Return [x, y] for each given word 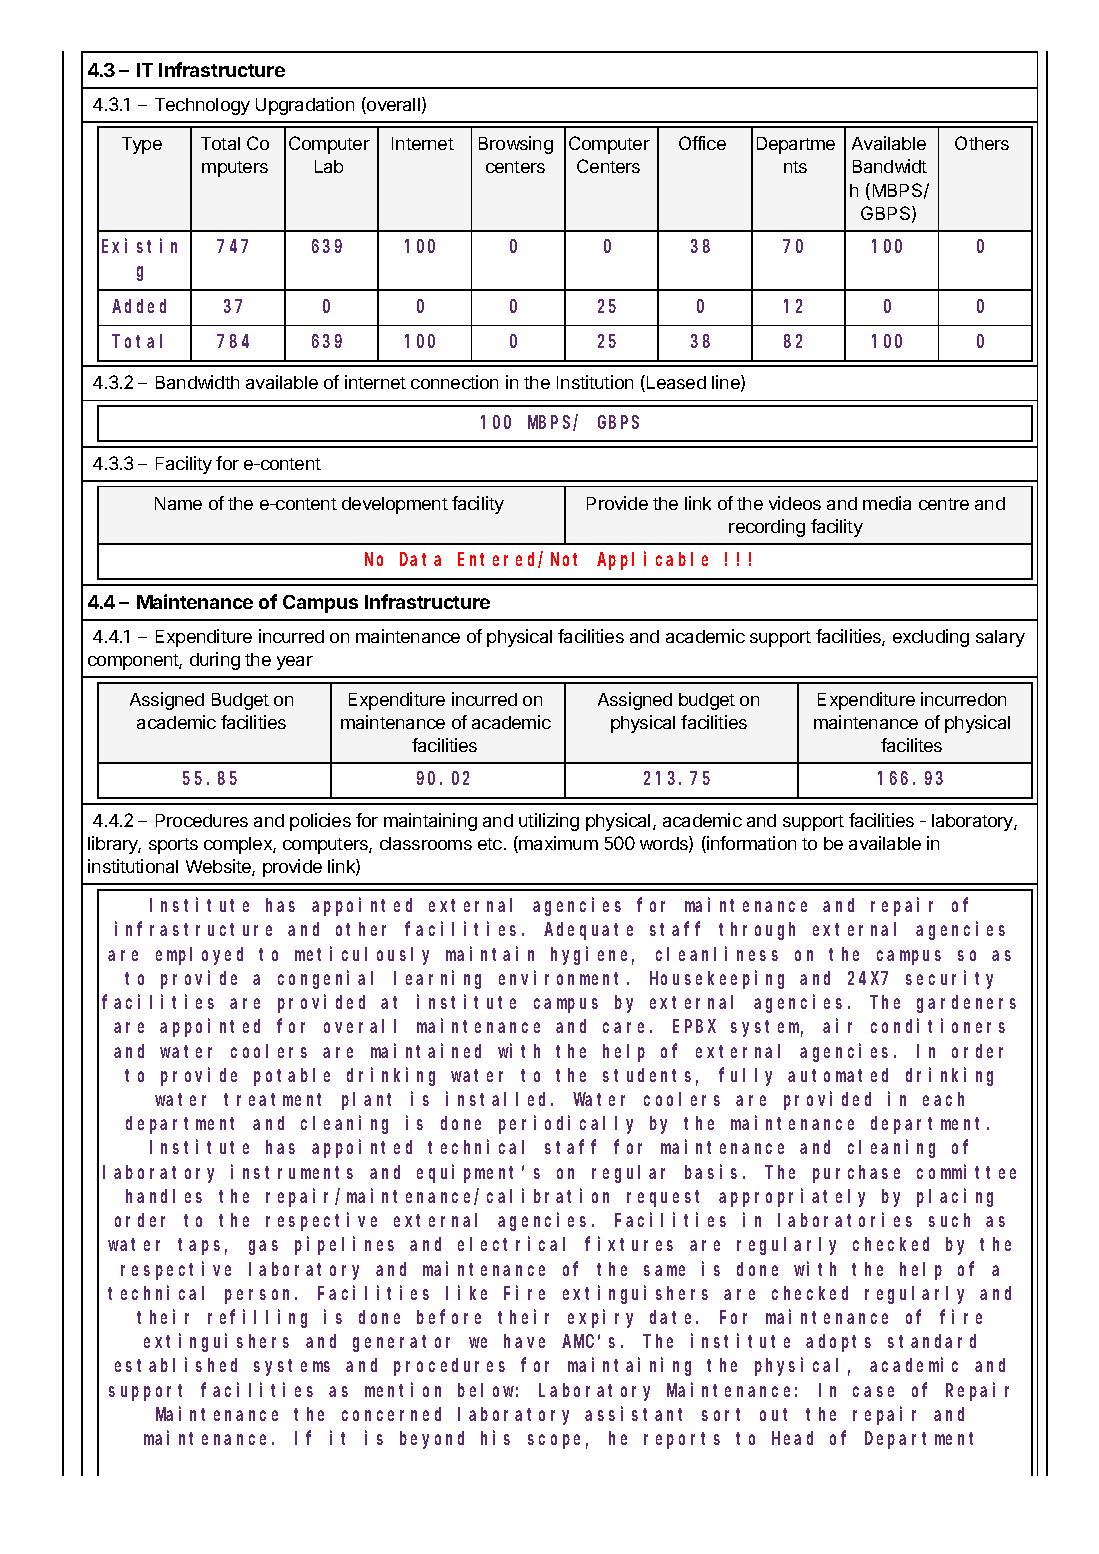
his [495, 1437]
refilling [257, 1318]
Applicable [652, 561]
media [887, 503]
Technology [202, 106]
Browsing [516, 145]
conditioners [938, 1026]
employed [199, 956]
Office [702, 143]
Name [178, 503]
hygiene [592, 955]
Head [792, 1438]
